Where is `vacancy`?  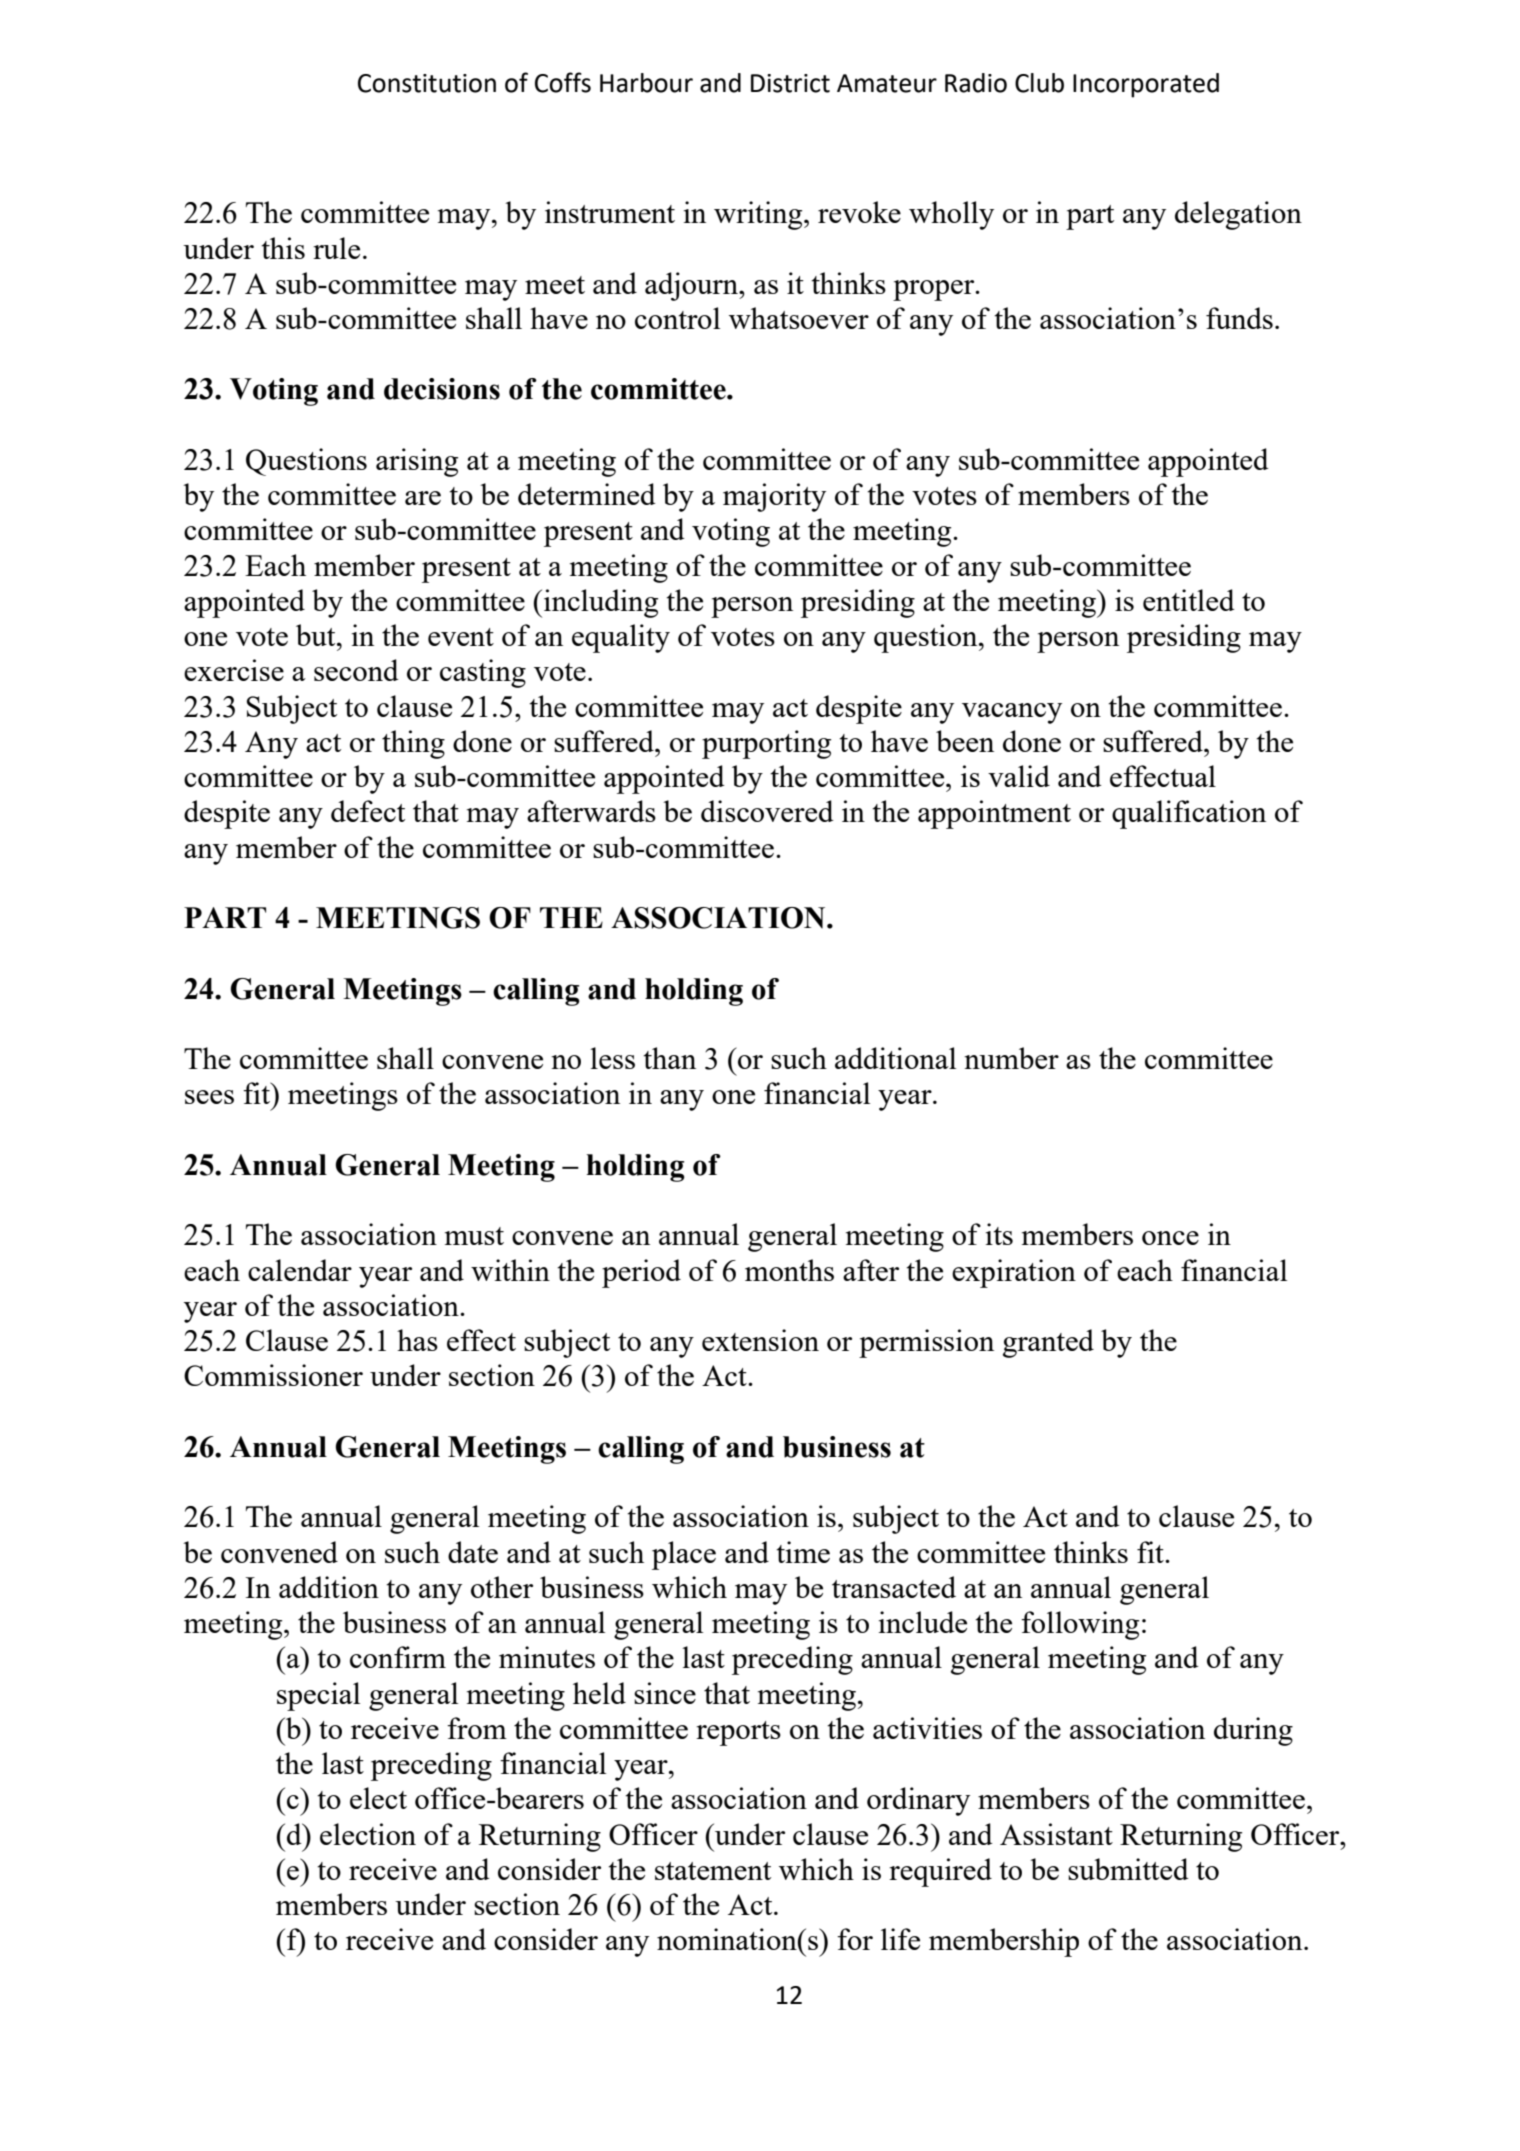 vacancy is located at coordinates (1012, 713).
